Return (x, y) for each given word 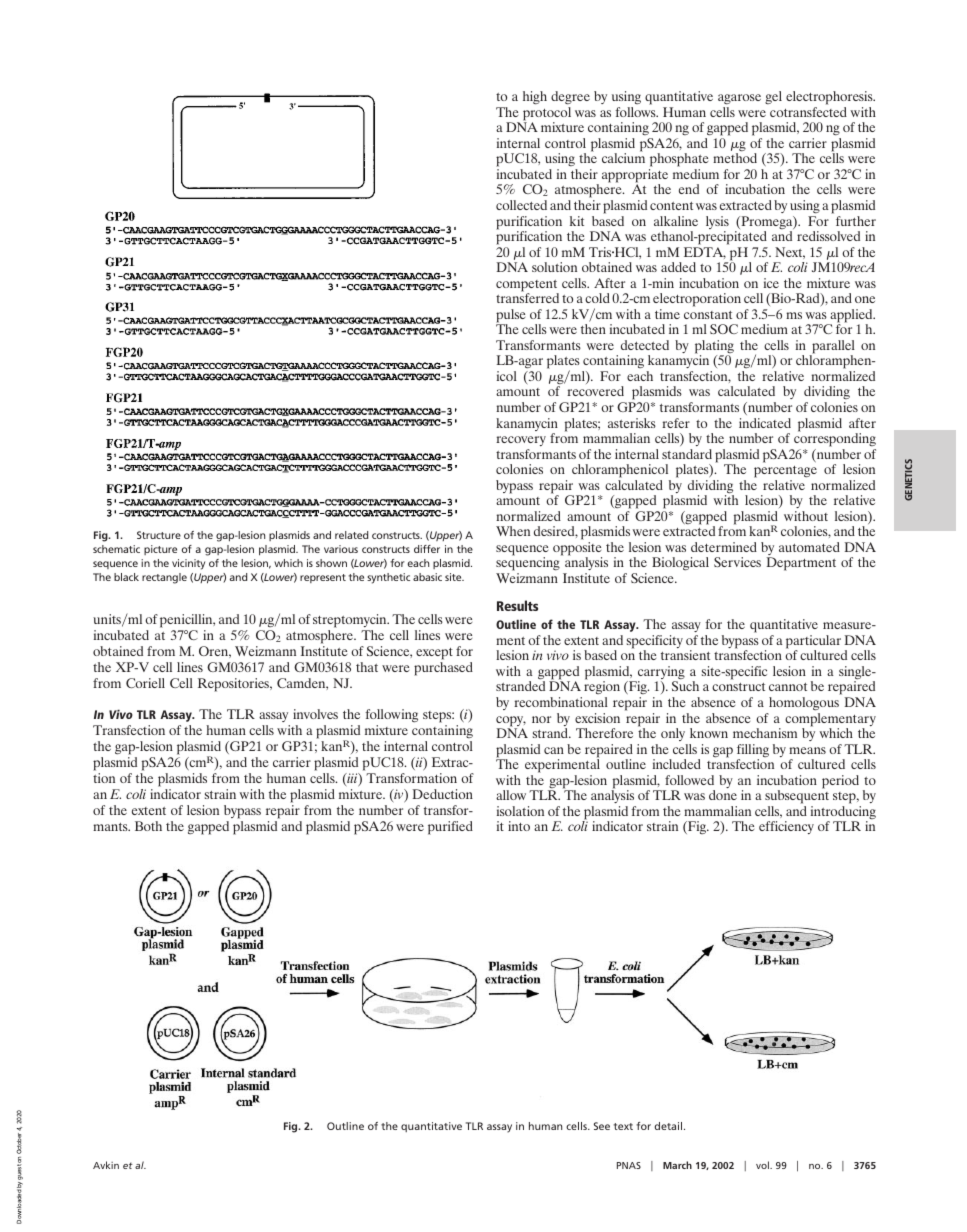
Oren (215, 652)
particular (813, 643)
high (535, 98)
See (602, 1126)
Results (517, 605)
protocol (547, 115)
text (623, 1126)
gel (773, 97)
